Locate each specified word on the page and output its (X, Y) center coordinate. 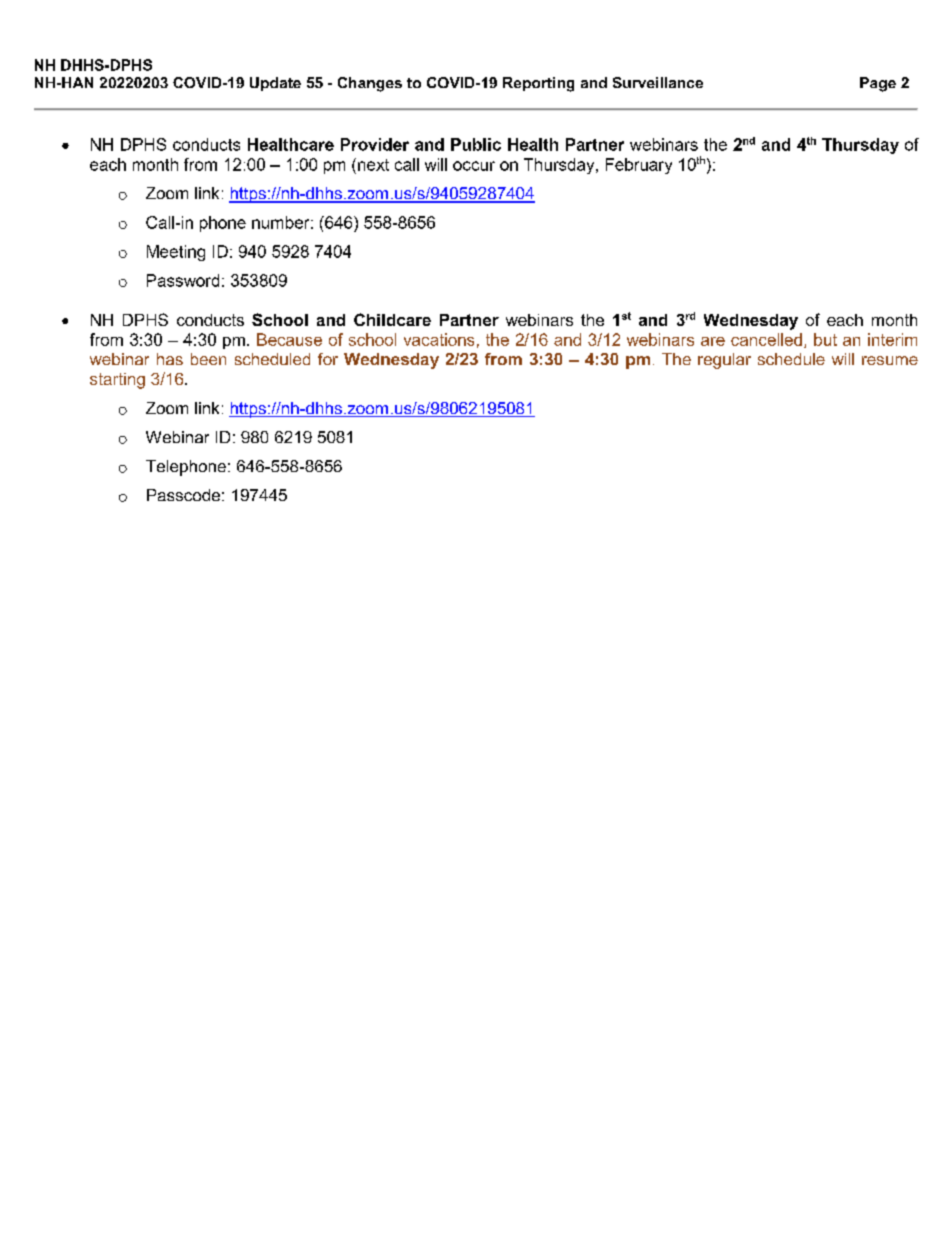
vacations (439, 339)
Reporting (538, 84)
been (208, 359)
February (639, 166)
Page (878, 84)
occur (474, 166)
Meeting (176, 253)
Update (275, 84)
